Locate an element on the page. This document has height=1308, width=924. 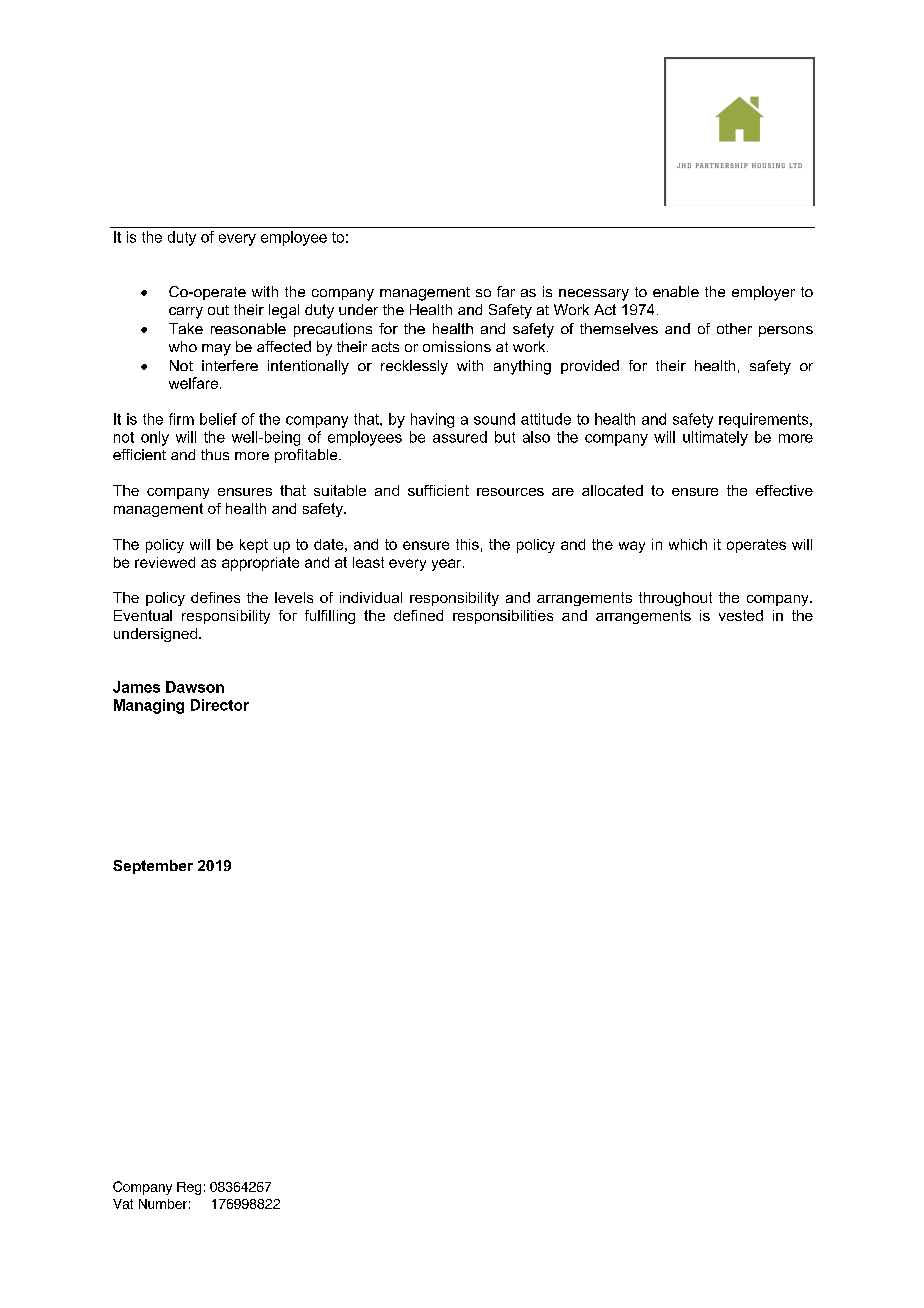
carry is located at coordinates (186, 313).
